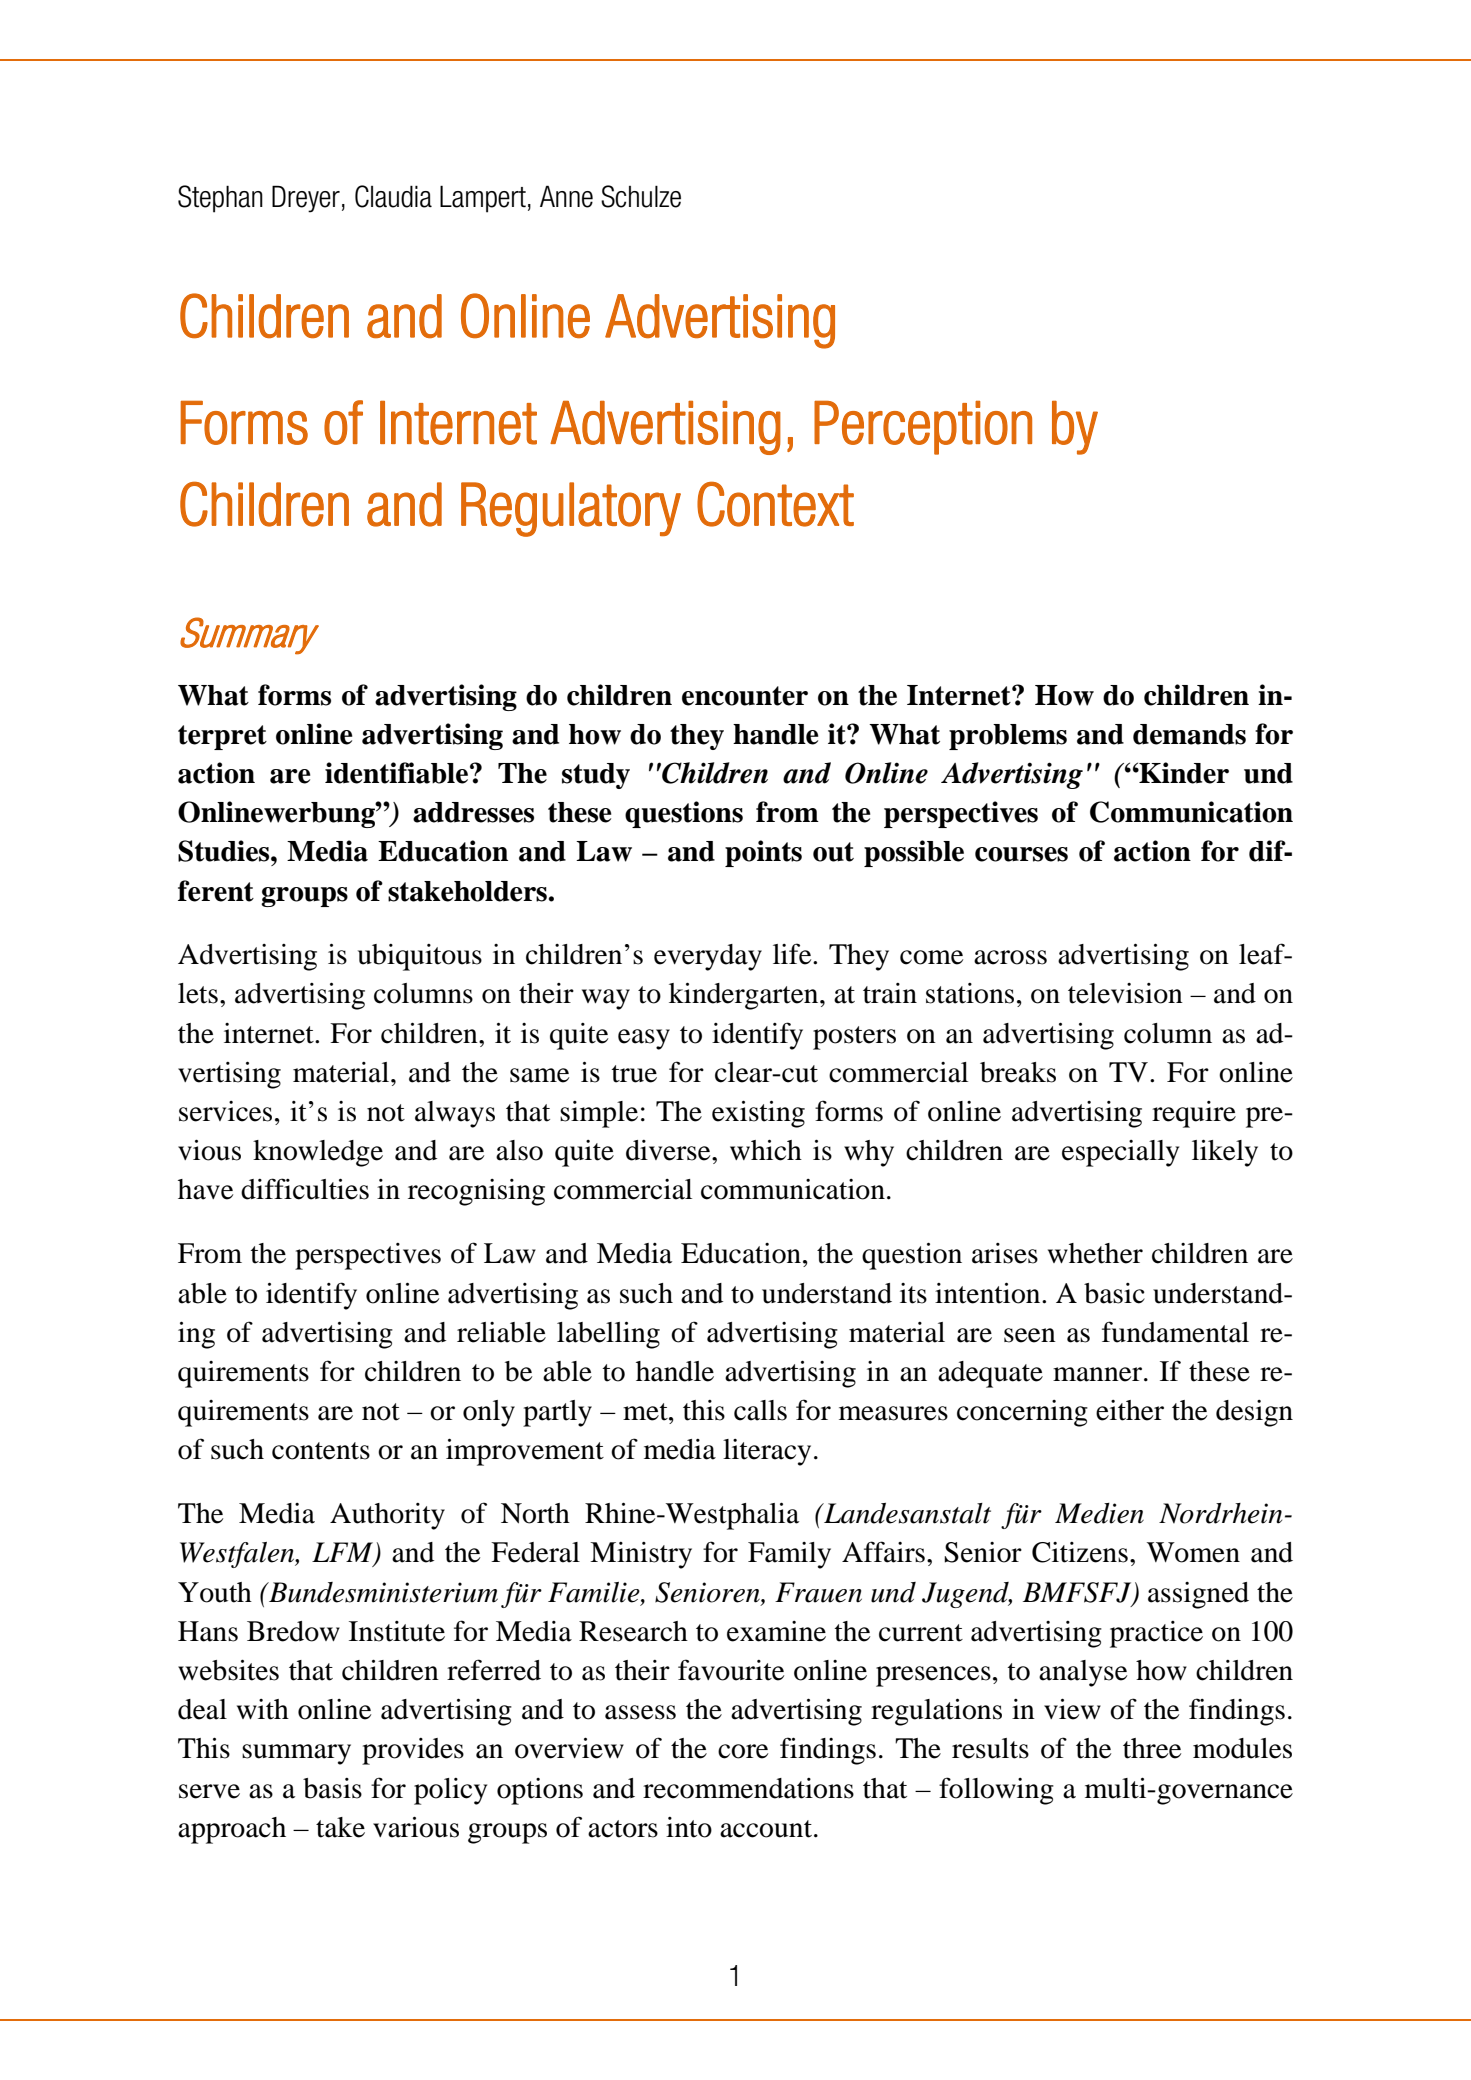 The image size is (1471, 2080). Describe the element at coordinates (923, 428) in the screenshot. I see `Perception` at that location.
